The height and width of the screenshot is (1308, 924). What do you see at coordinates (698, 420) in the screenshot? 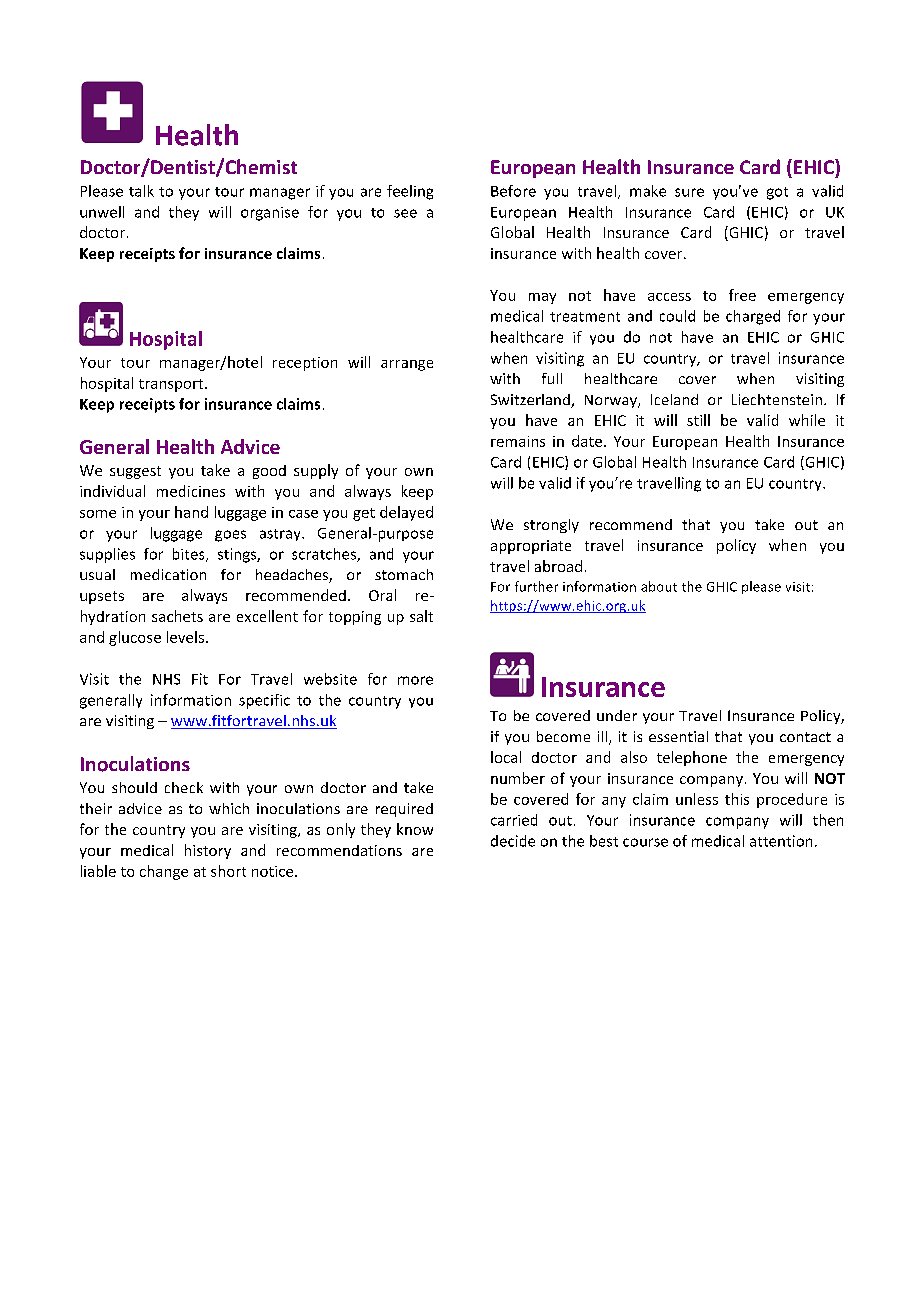
I see `still` at bounding box center [698, 420].
